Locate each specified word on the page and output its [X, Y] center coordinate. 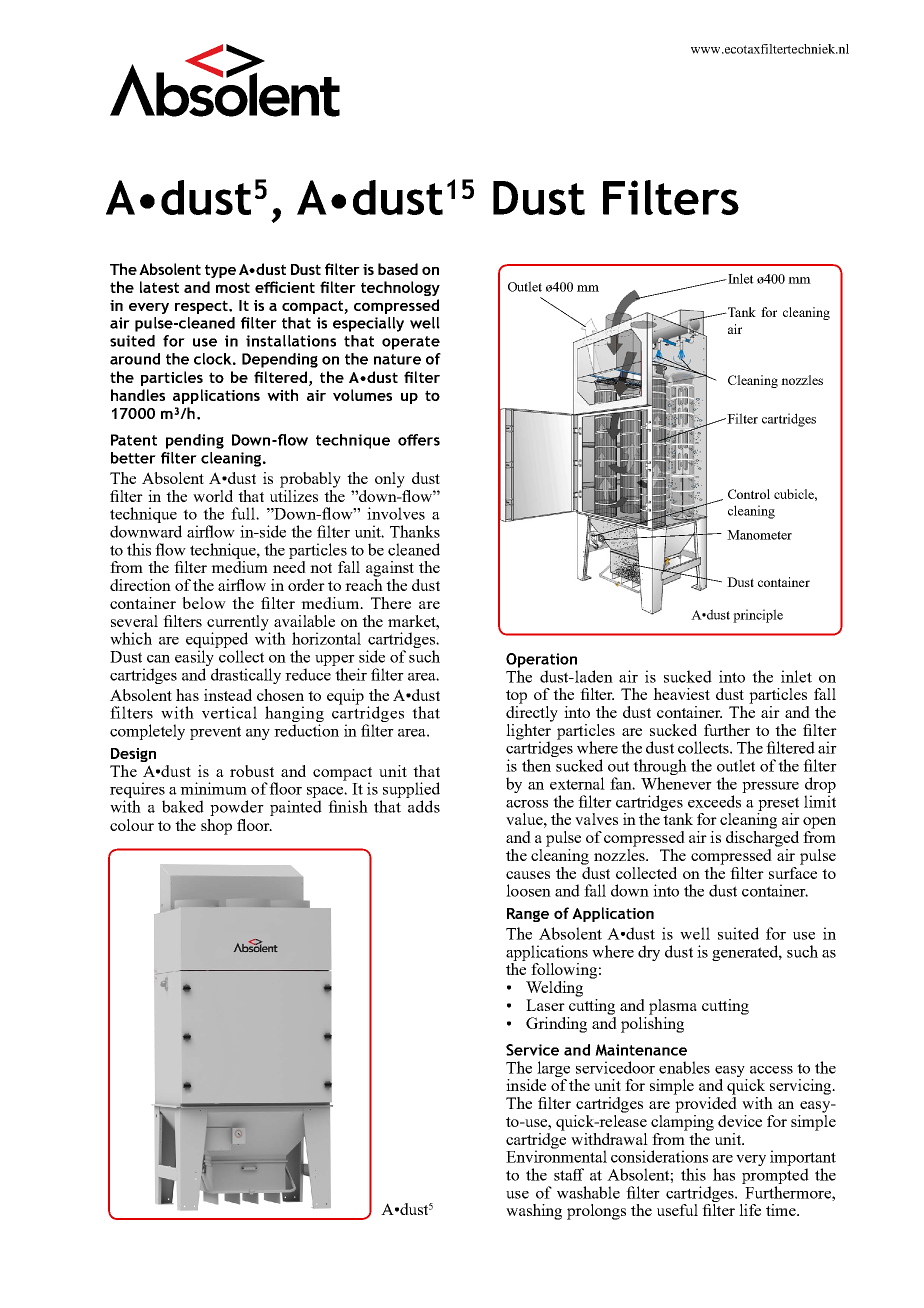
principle [758, 616]
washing [534, 1212]
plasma [673, 1007]
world [213, 496]
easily [194, 659]
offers [419, 440]
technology [400, 288]
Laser [545, 1005]
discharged [762, 839]
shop [216, 827]
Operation [541, 660]
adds [424, 806]
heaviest [681, 694]
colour [132, 825]
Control [749, 494]
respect [202, 307]
